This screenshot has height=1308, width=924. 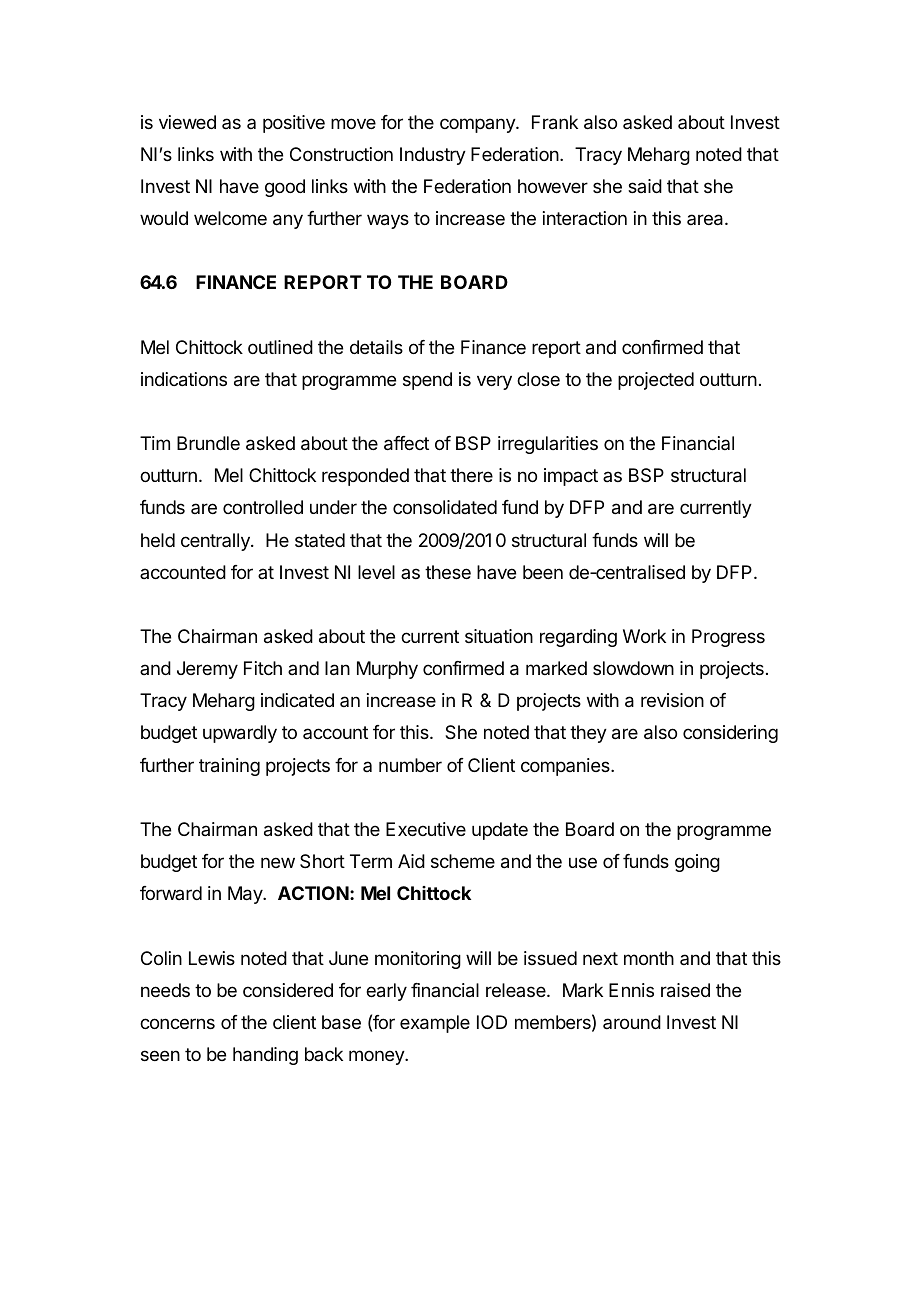 I want to click on example, so click(x=435, y=1024).
